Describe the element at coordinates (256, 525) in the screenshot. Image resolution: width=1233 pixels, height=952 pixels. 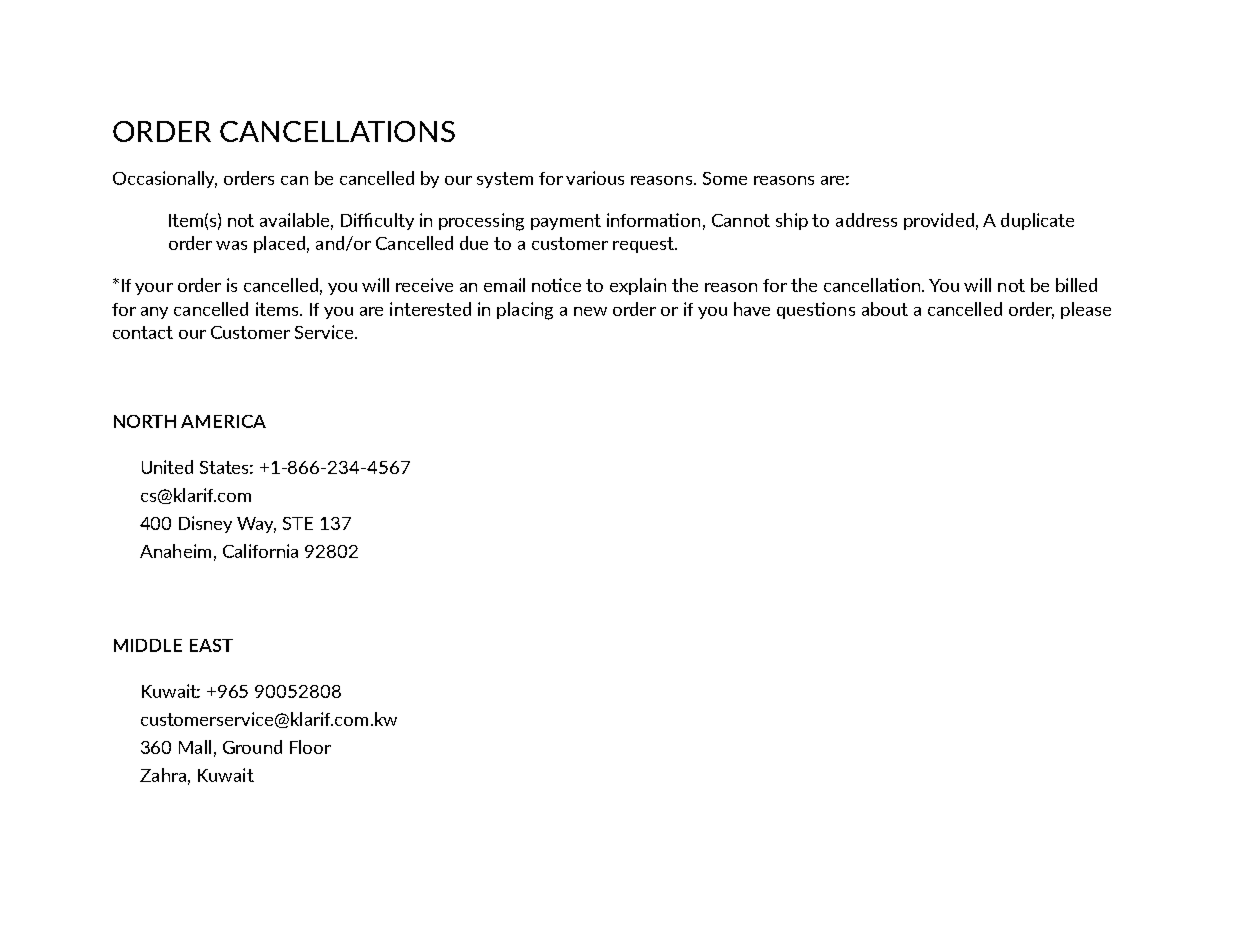
I see `Way` at that location.
